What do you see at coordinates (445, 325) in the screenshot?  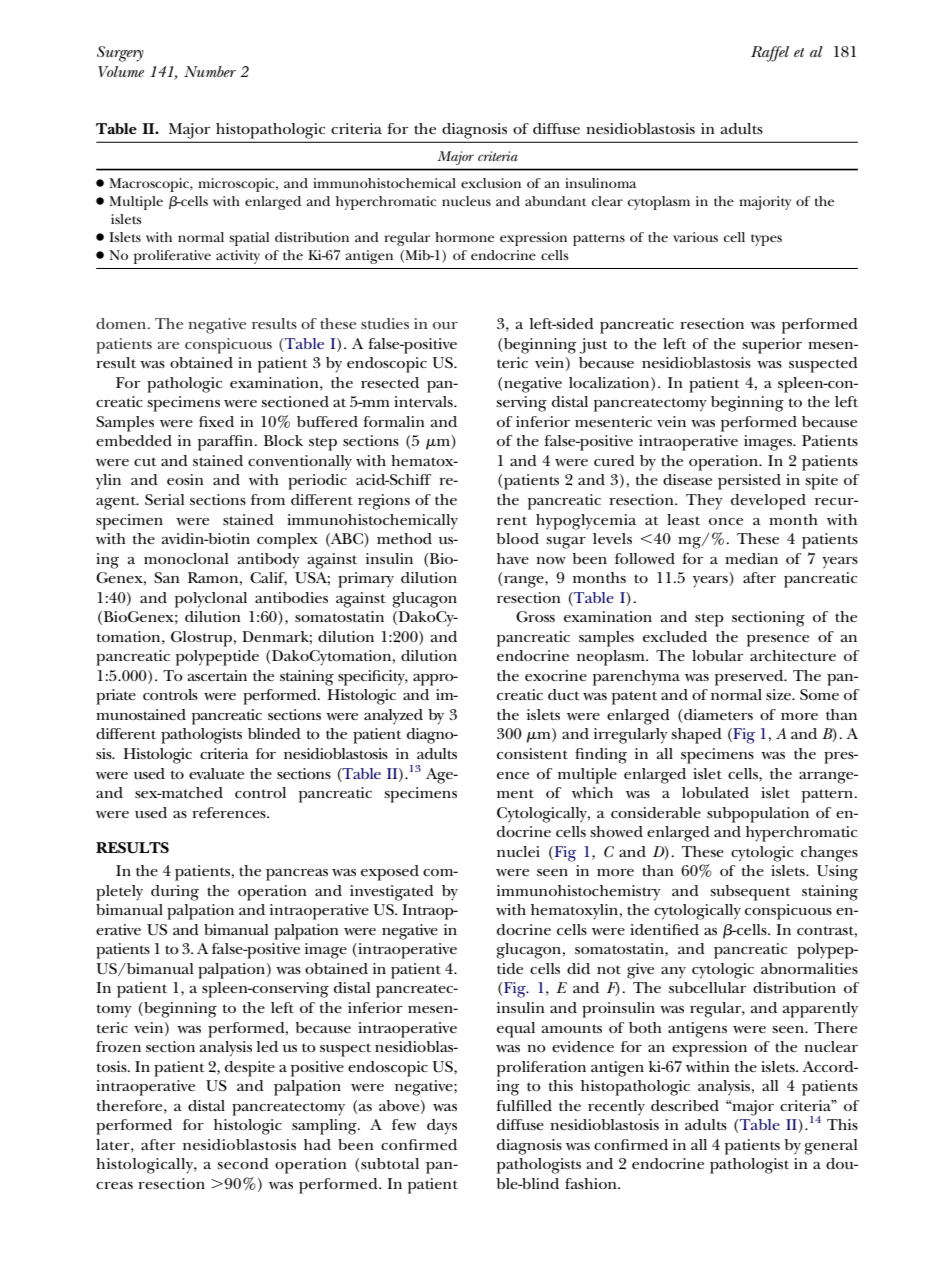 I see `our` at bounding box center [445, 325].
